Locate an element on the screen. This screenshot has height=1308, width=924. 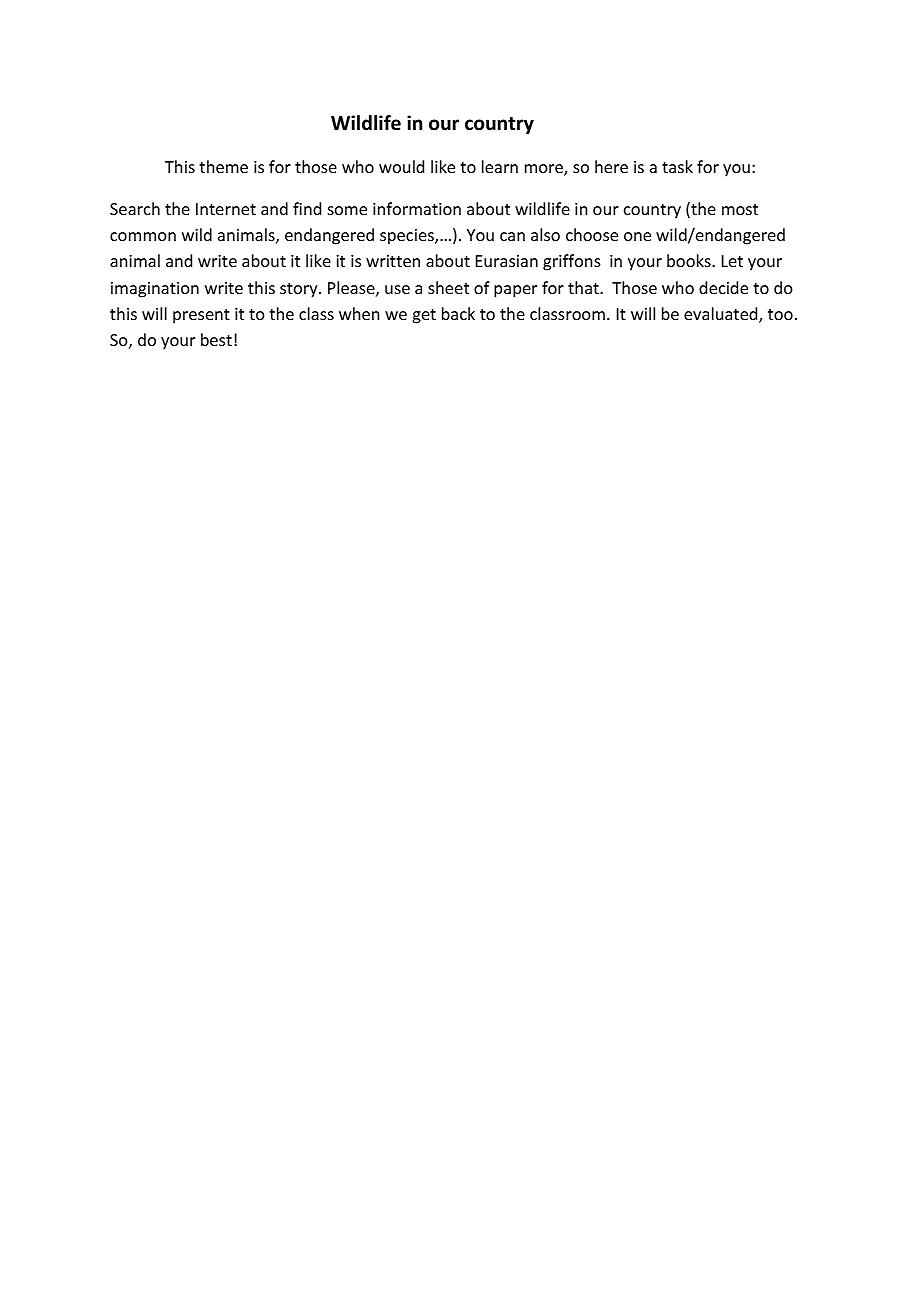
task is located at coordinates (677, 166).
